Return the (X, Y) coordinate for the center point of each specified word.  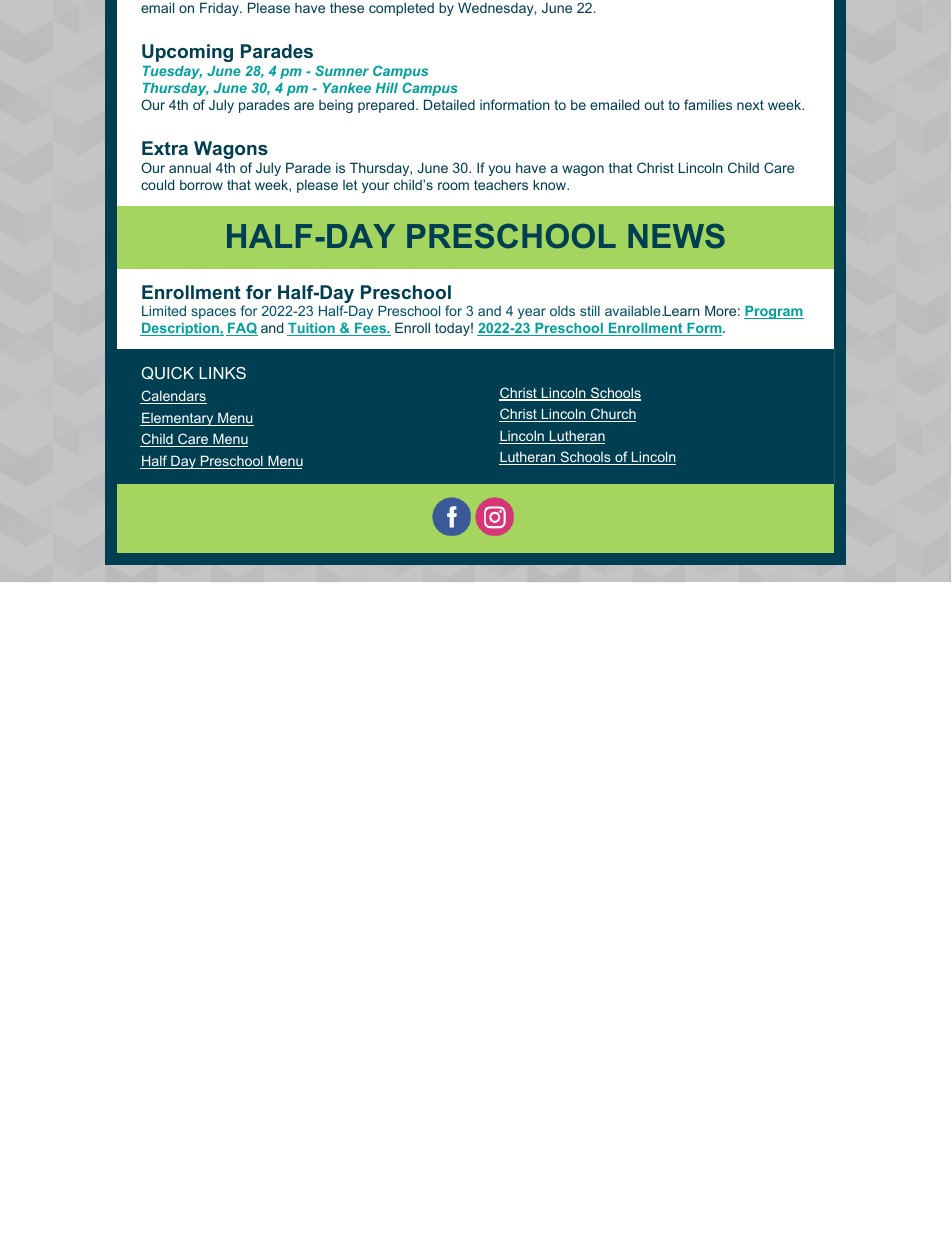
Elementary (178, 419)
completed (401, 9)
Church (612, 415)
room (453, 186)
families (708, 104)
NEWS (676, 236)
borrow (201, 185)
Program (774, 312)
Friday (220, 9)
